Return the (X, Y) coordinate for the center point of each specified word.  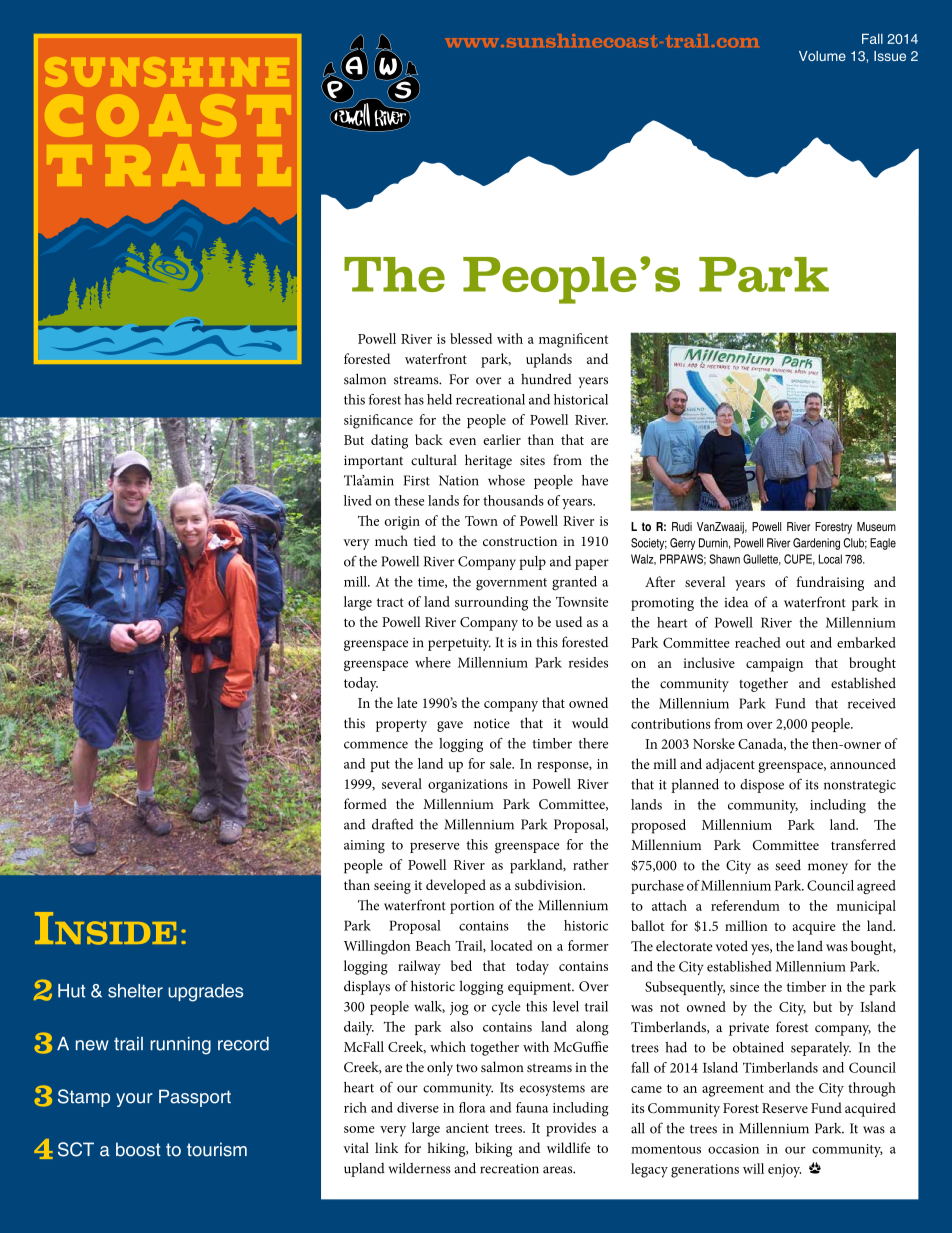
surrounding (491, 603)
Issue (890, 56)
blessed (471, 338)
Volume (822, 56)
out (795, 643)
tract (390, 602)
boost (138, 1149)
